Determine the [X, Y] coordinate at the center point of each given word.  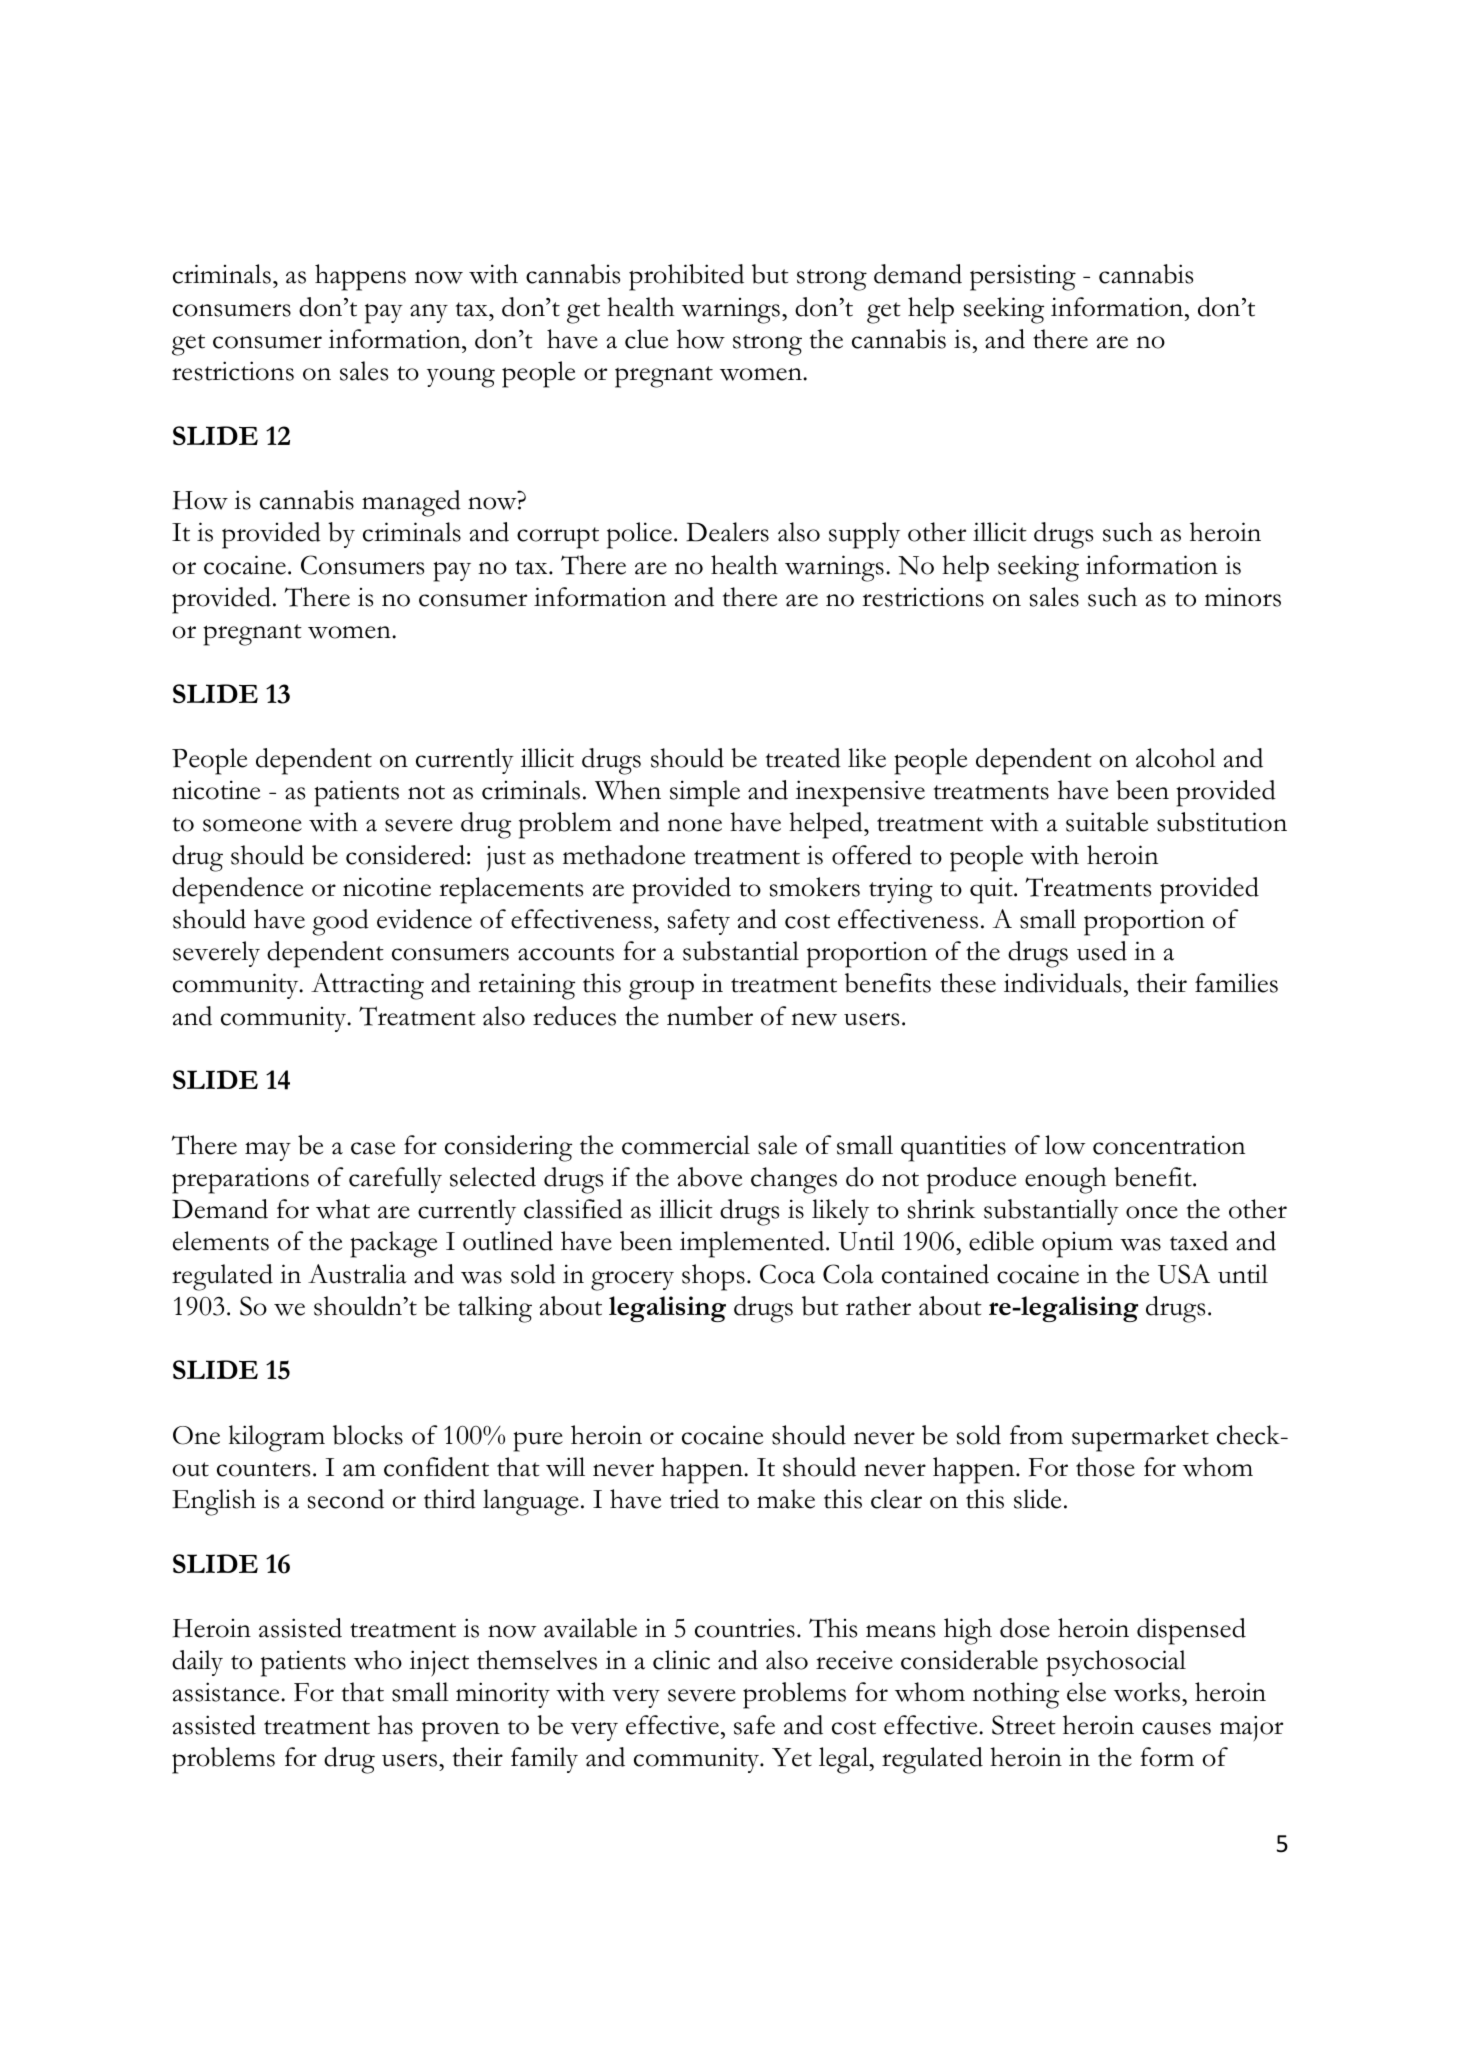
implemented [753, 1244]
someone [252, 825]
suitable [1107, 822]
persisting [1023, 277]
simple [705, 793]
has [395, 1725]
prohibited [686, 277]
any [429, 313]
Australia [357, 1274]
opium [1077, 1245]
